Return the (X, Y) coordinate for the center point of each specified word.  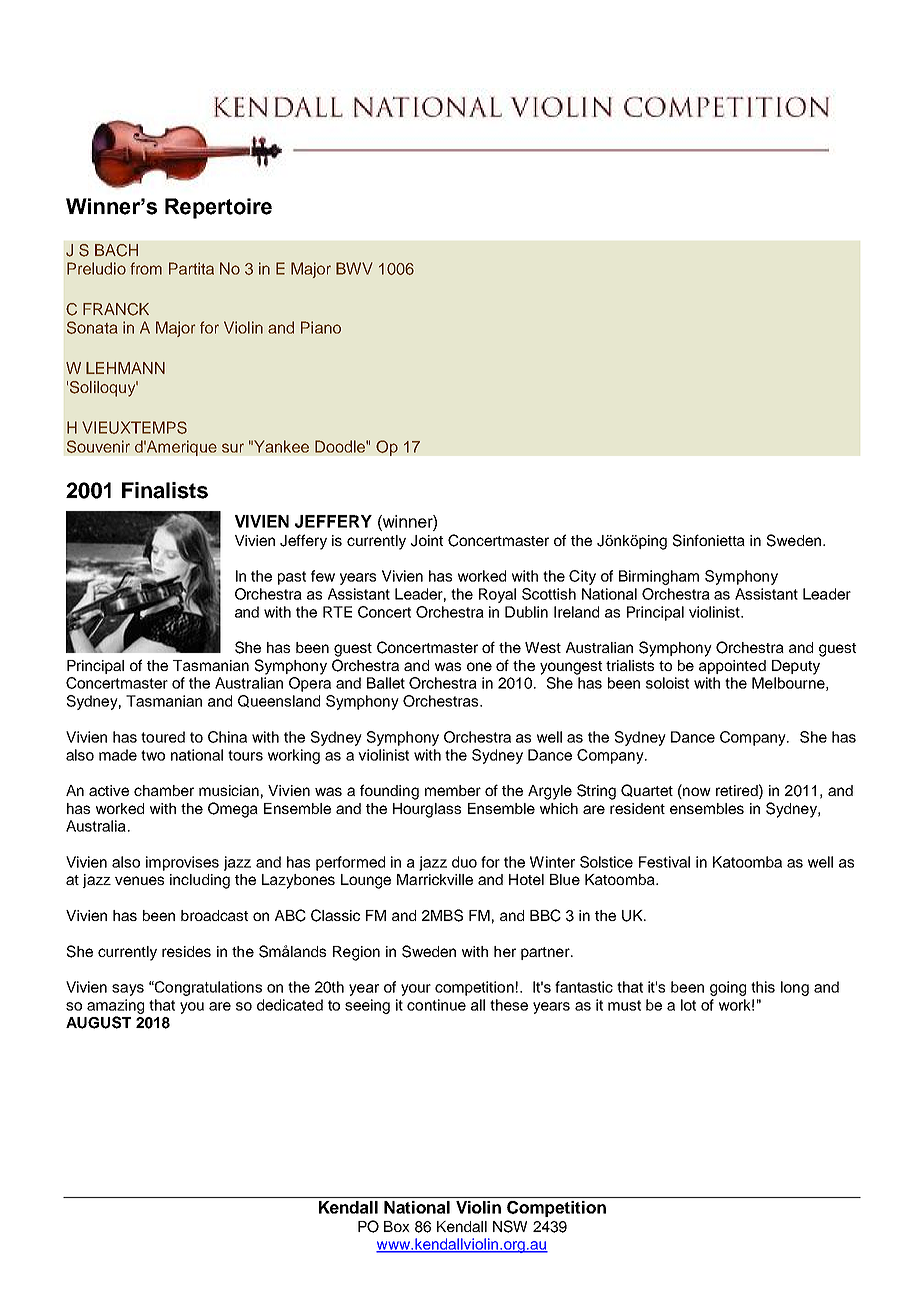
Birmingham (659, 577)
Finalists (165, 490)
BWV (354, 268)
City (582, 577)
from (146, 268)
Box (397, 1226)
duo (464, 862)
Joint (427, 541)
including (200, 881)
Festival (664, 862)
